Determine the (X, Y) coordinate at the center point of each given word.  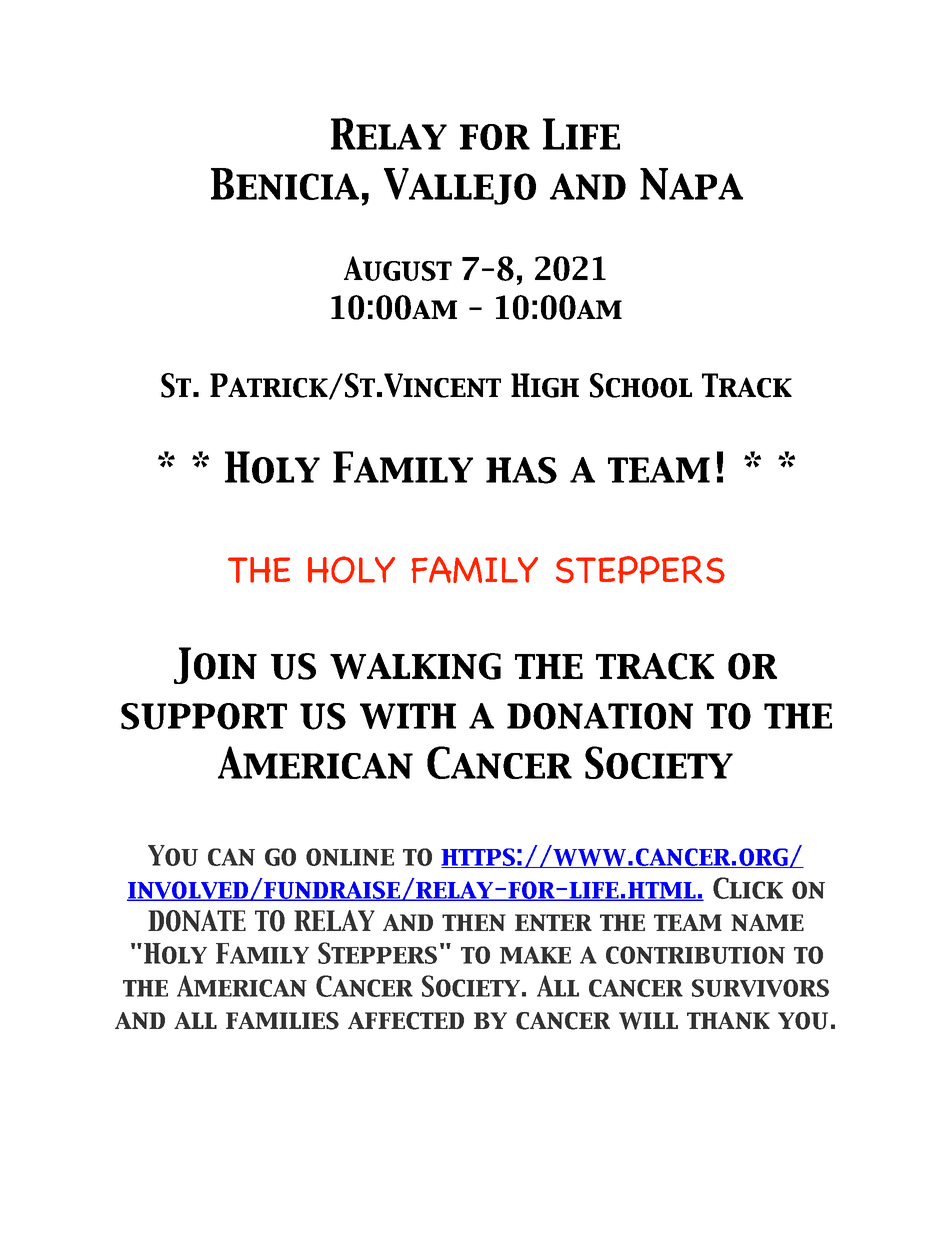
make (535, 955)
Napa (691, 184)
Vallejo (460, 186)
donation (600, 716)
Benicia (285, 184)
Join (215, 665)
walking (415, 666)
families (282, 1021)
